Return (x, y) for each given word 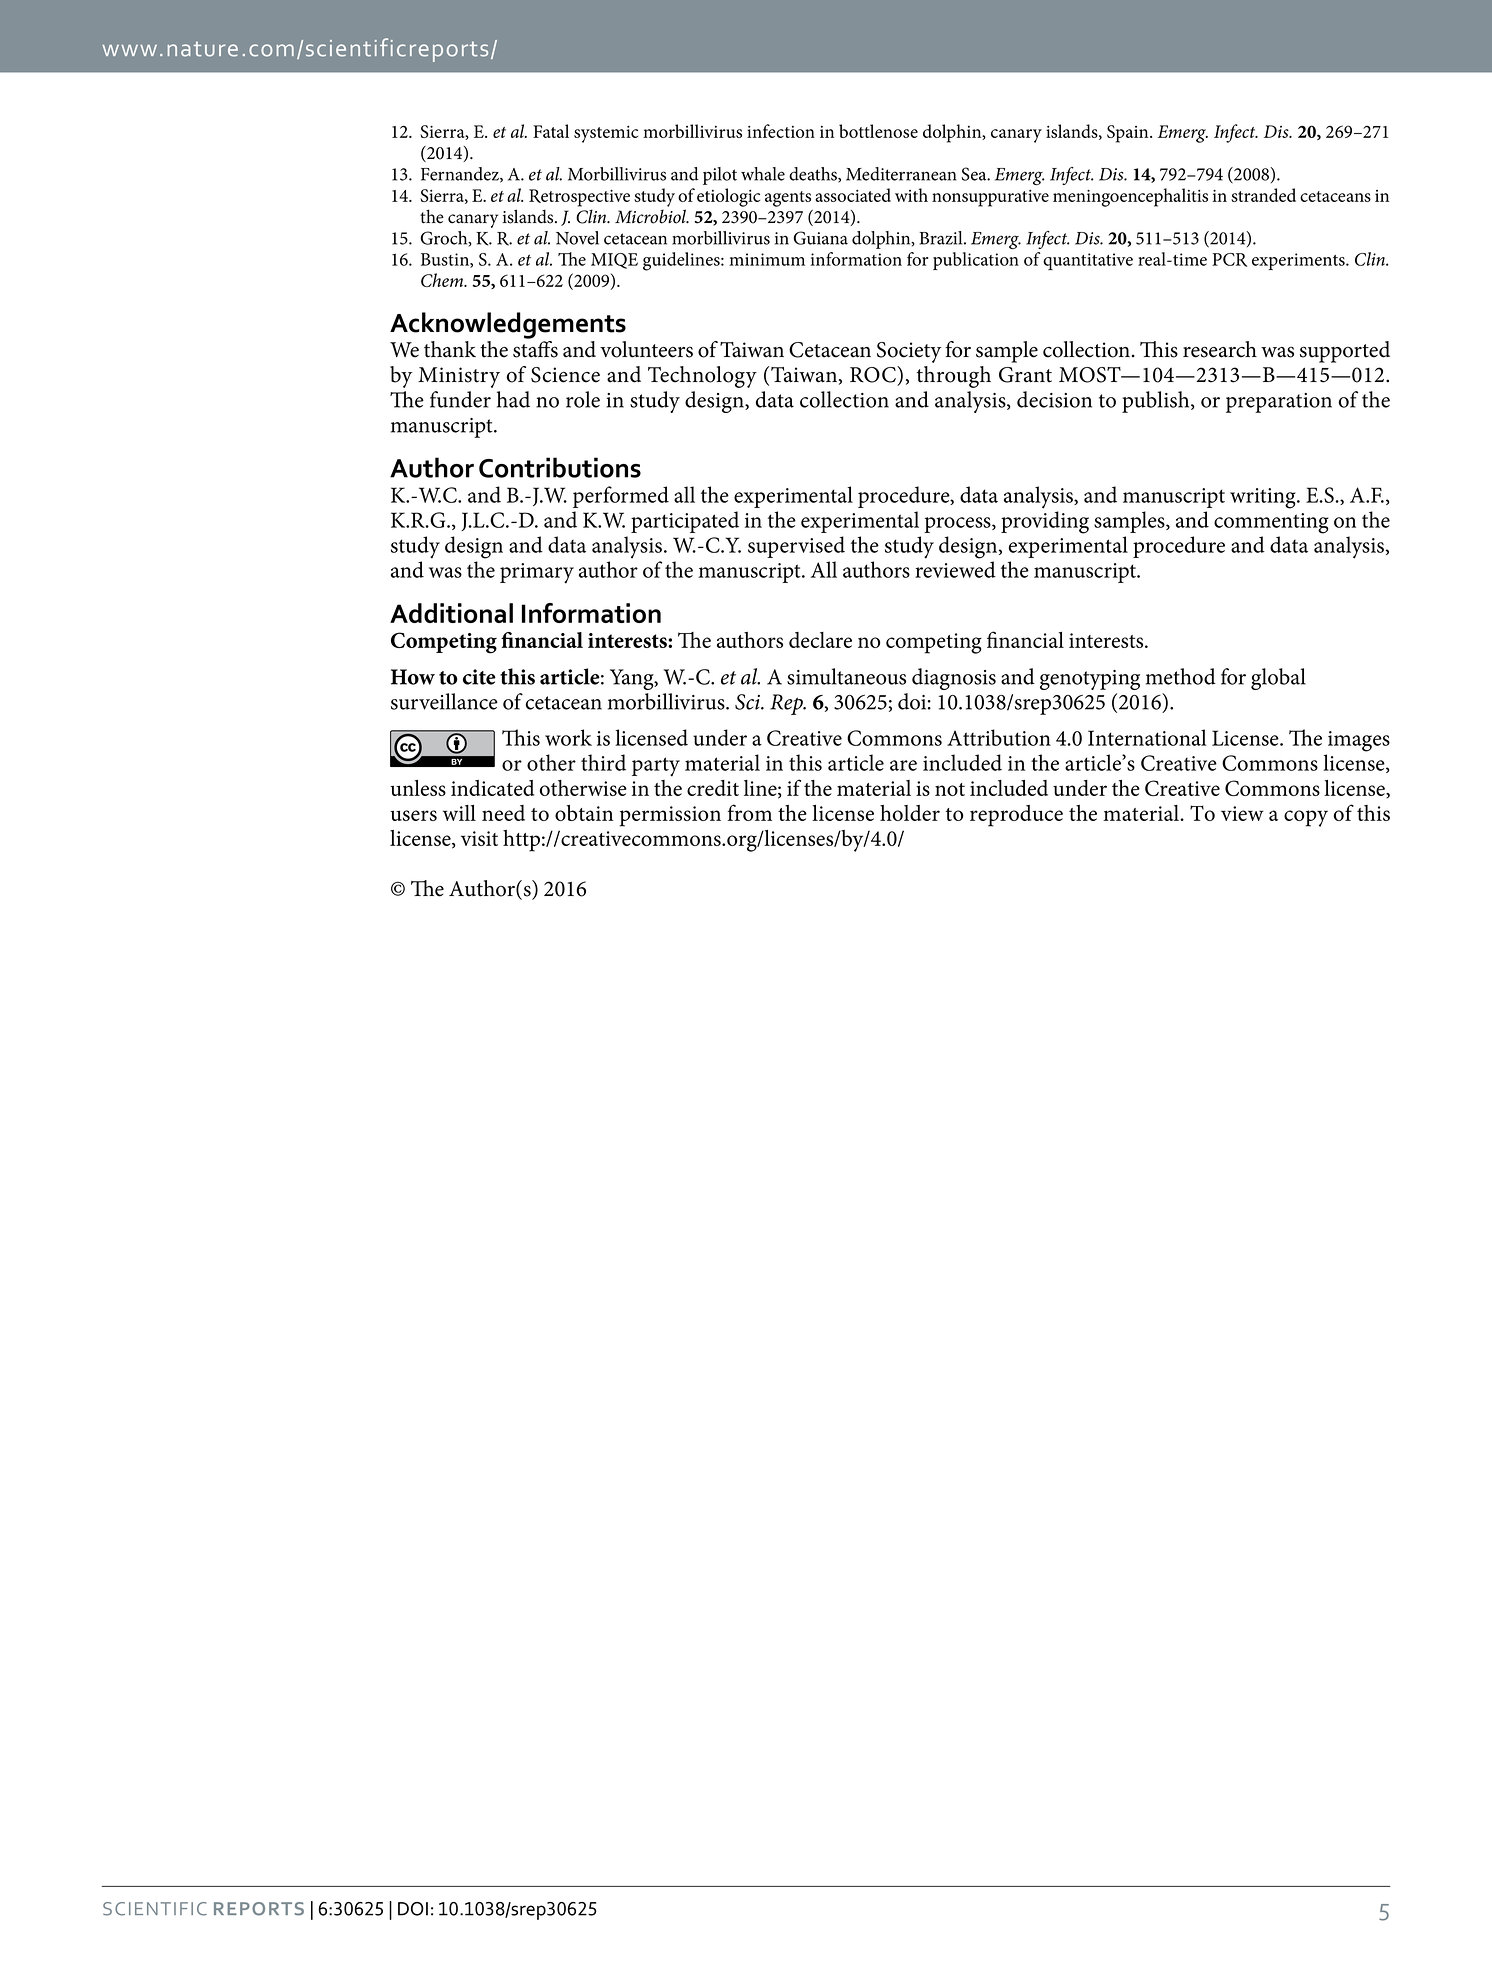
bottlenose (878, 131)
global (1278, 679)
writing (1264, 498)
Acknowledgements (508, 325)
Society (909, 352)
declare (820, 640)
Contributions (560, 467)
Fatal (551, 131)
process (958, 525)
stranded (1263, 195)
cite (479, 677)
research (1220, 349)
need (503, 813)
